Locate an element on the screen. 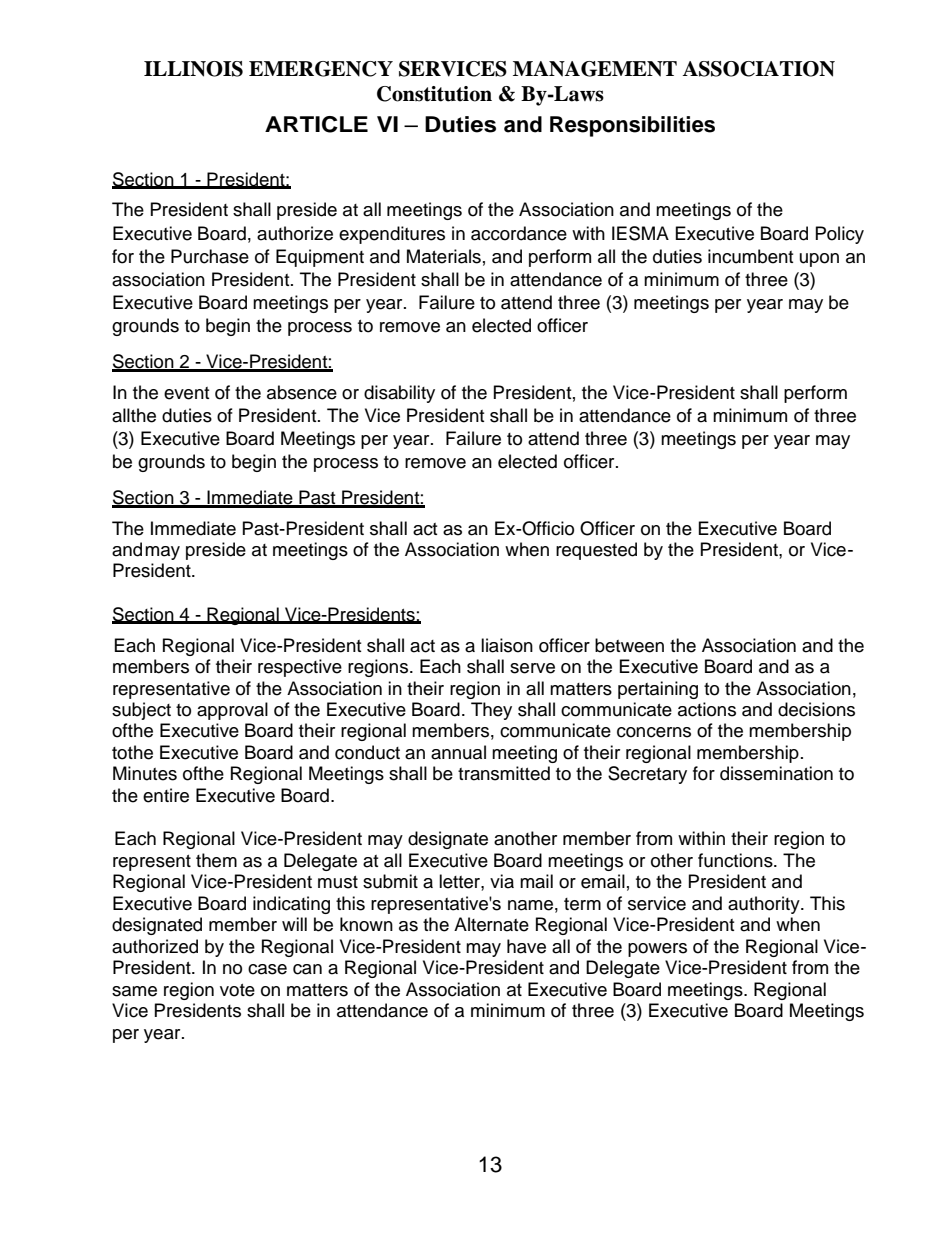  Constitution is located at coordinates (434, 94).
